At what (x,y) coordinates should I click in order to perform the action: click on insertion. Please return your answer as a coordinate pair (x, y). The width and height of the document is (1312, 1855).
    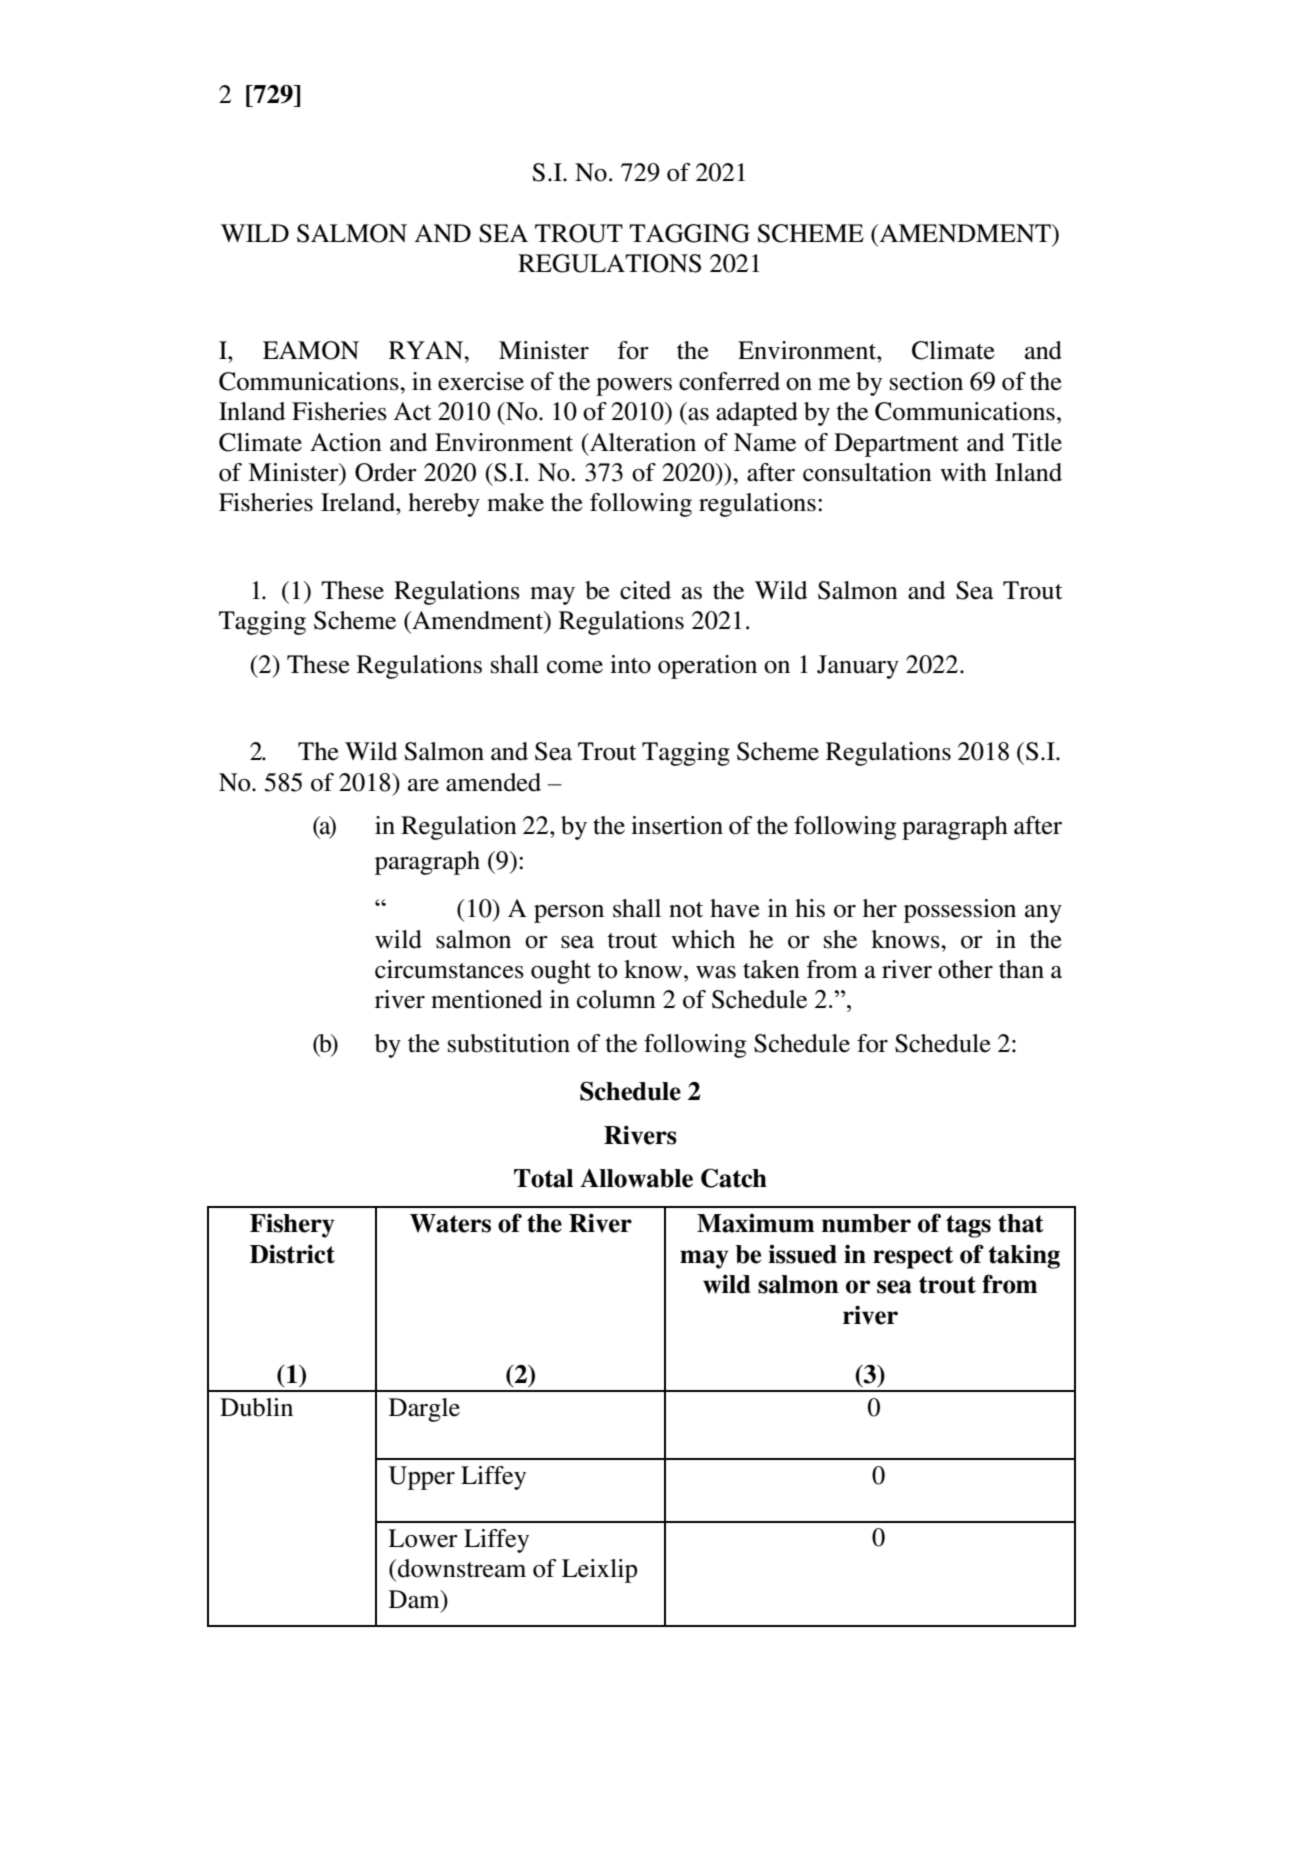
    Looking at the image, I should click on (677, 825).
